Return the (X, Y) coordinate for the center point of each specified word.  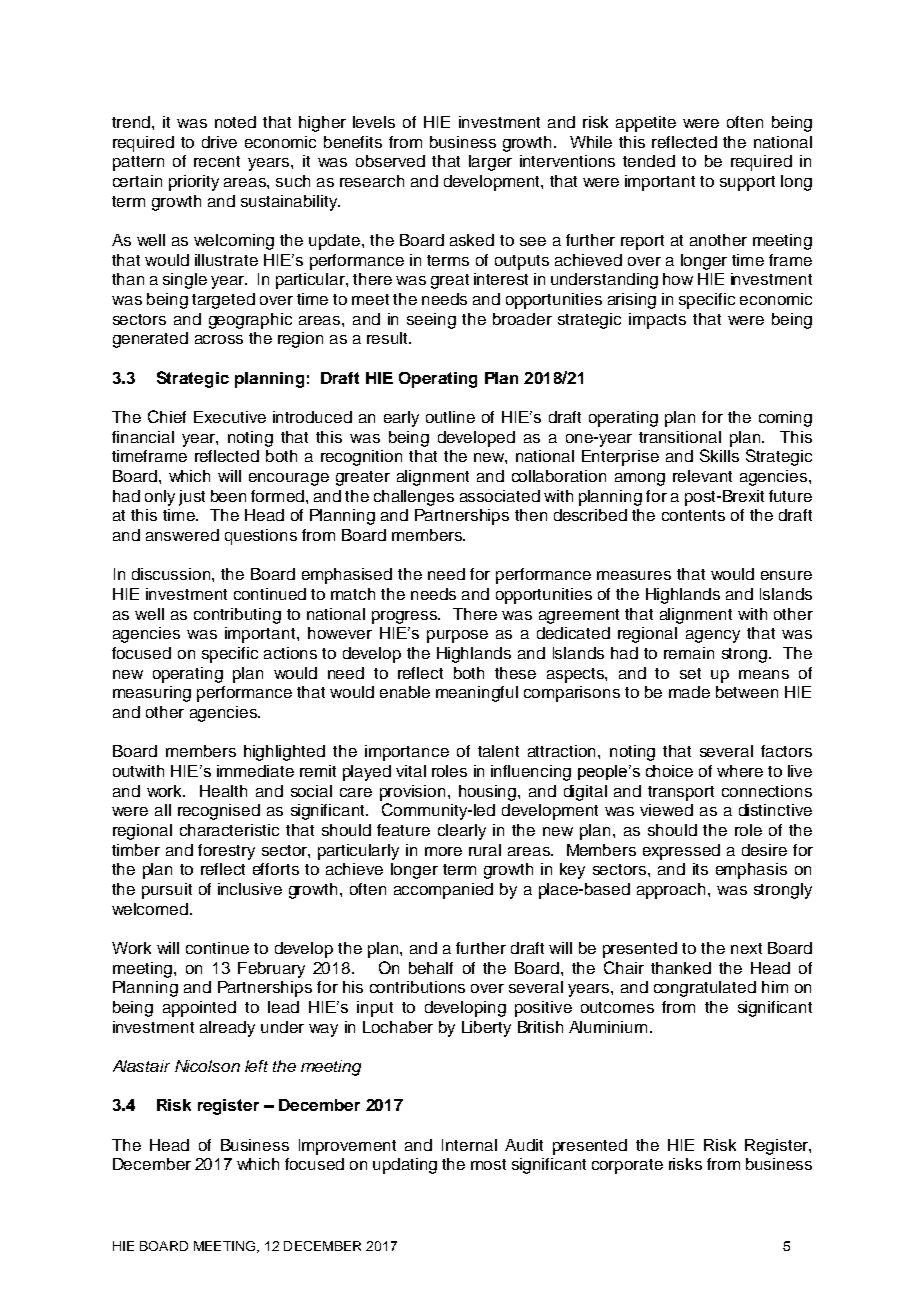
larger (490, 163)
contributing (237, 616)
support (747, 183)
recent (217, 161)
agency (713, 636)
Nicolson (207, 1066)
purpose (457, 636)
